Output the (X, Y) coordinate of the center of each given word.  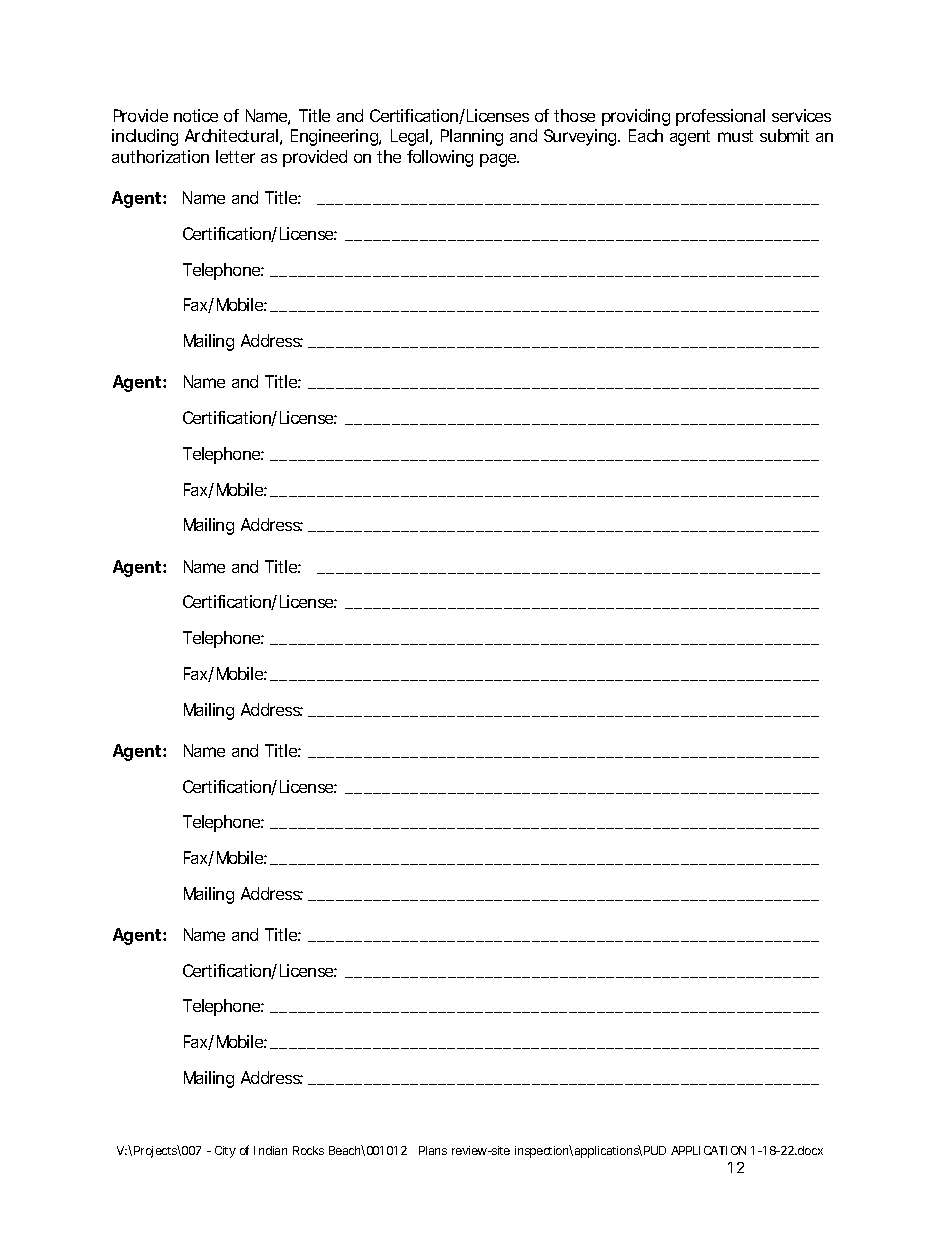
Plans (433, 1150)
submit (784, 135)
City (225, 1152)
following (440, 158)
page (499, 160)
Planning (472, 137)
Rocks (308, 1150)
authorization (160, 156)
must (735, 136)
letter (235, 156)
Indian (270, 1150)
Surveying (581, 137)
